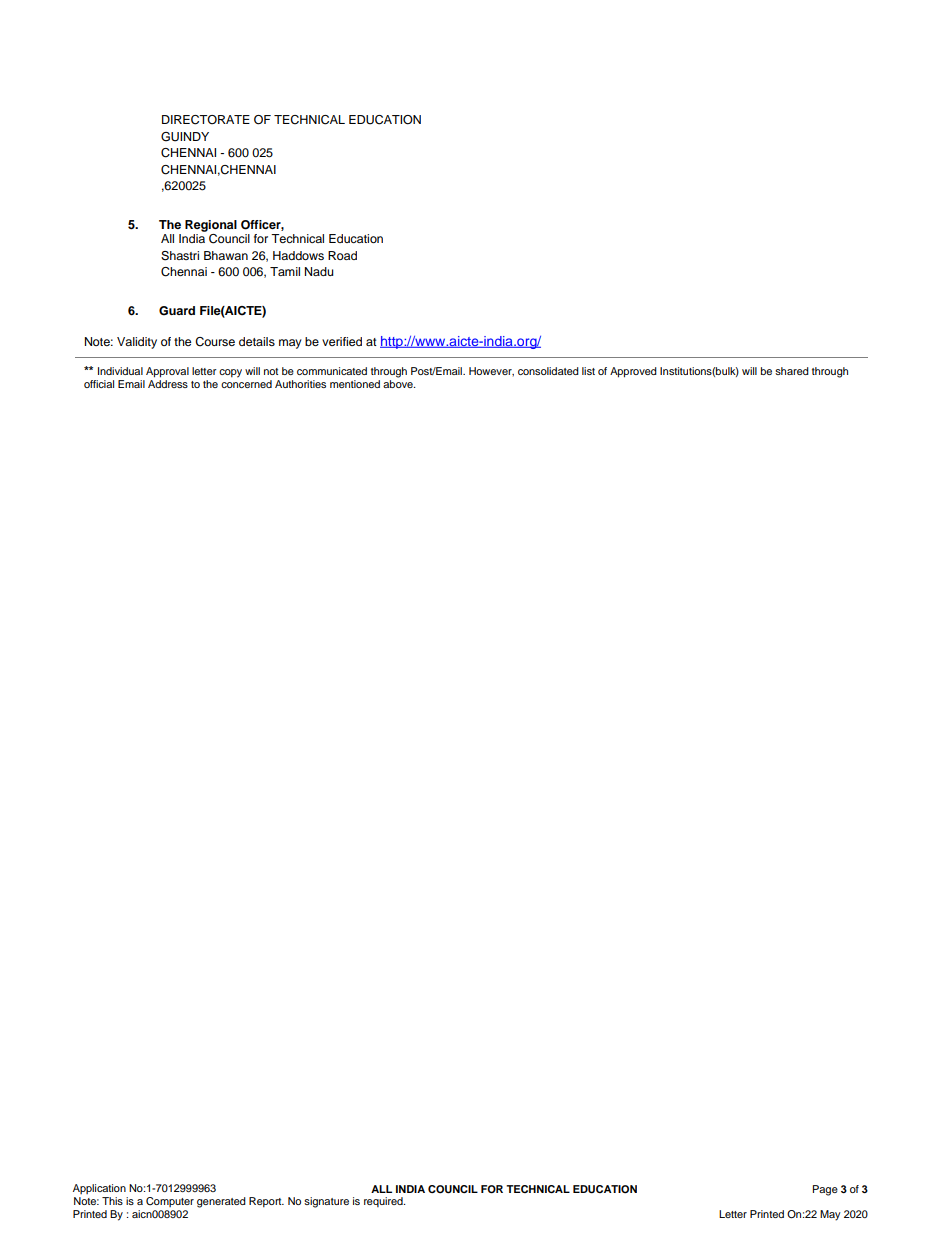 This screenshot has width=952, height=1233. Describe the element at coordinates (792, 371) in the screenshot. I see `shared` at that location.
